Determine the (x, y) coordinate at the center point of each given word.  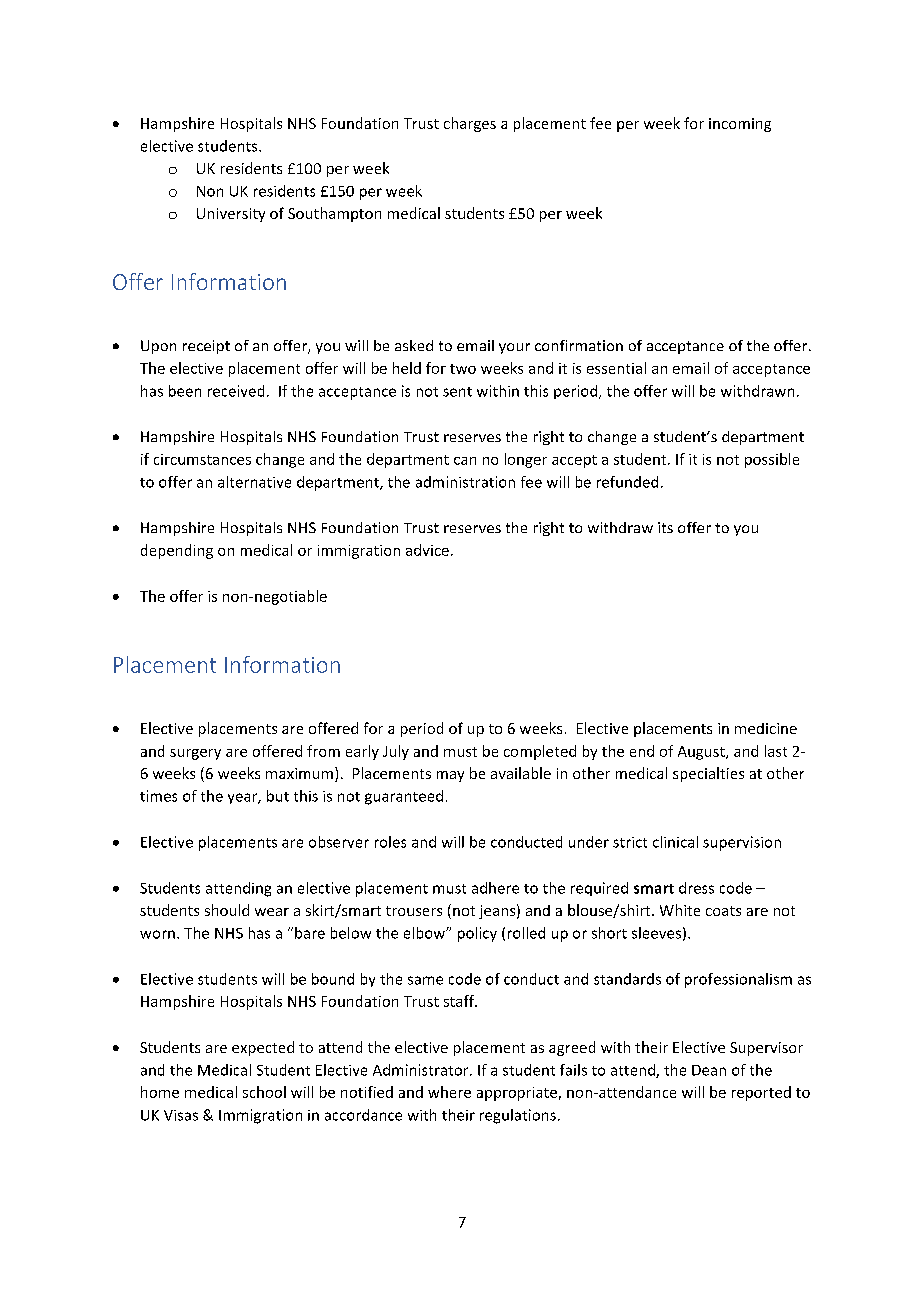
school (264, 1092)
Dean (709, 1070)
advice (427, 550)
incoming (740, 125)
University (231, 215)
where (449, 1092)
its (665, 527)
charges (470, 124)
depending (177, 551)
